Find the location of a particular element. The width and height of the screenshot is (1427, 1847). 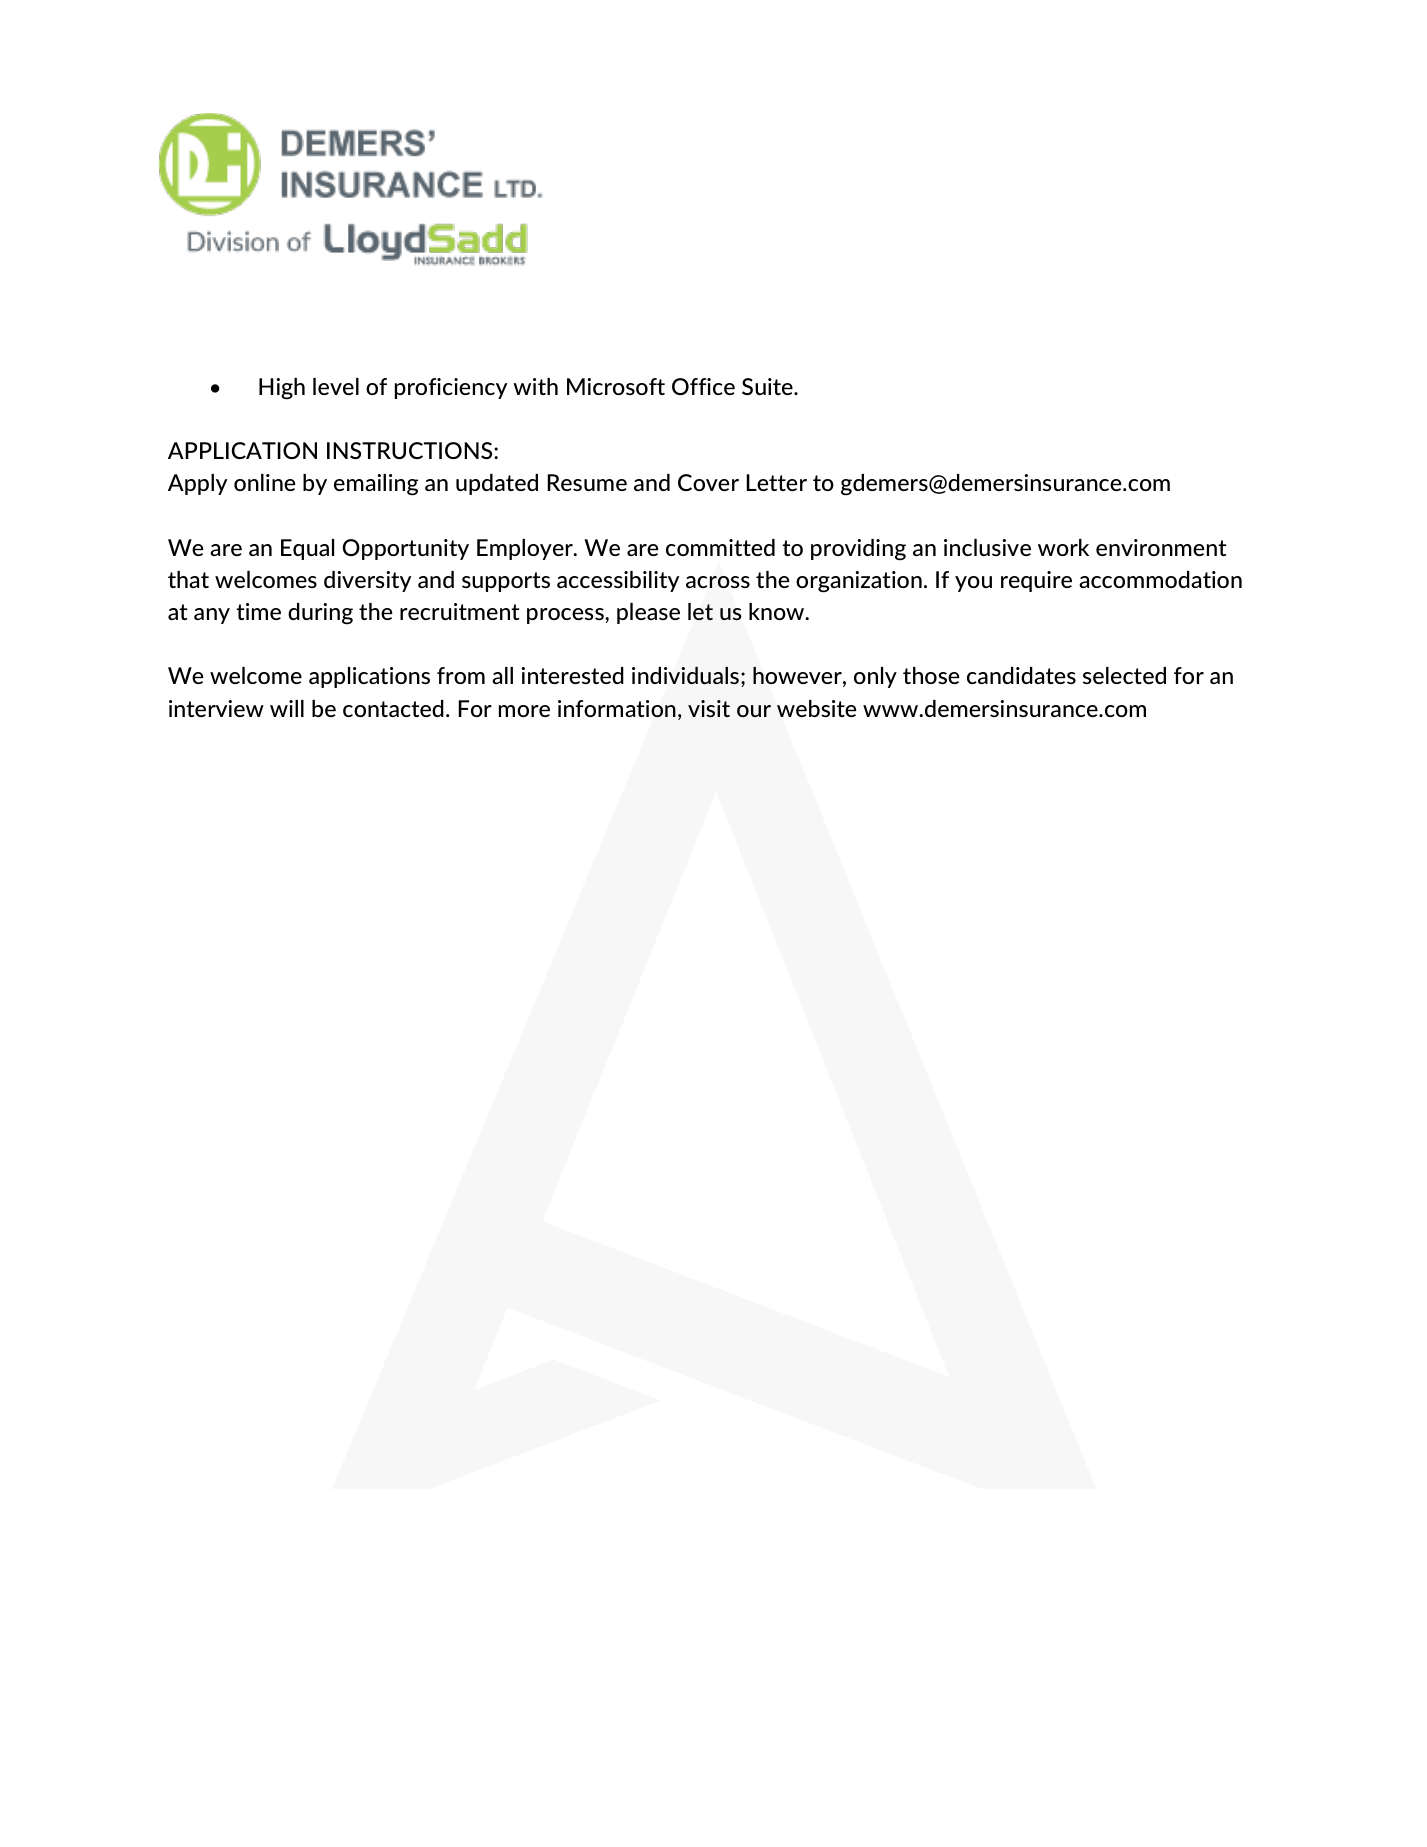

will is located at coordinates (287, 708).
